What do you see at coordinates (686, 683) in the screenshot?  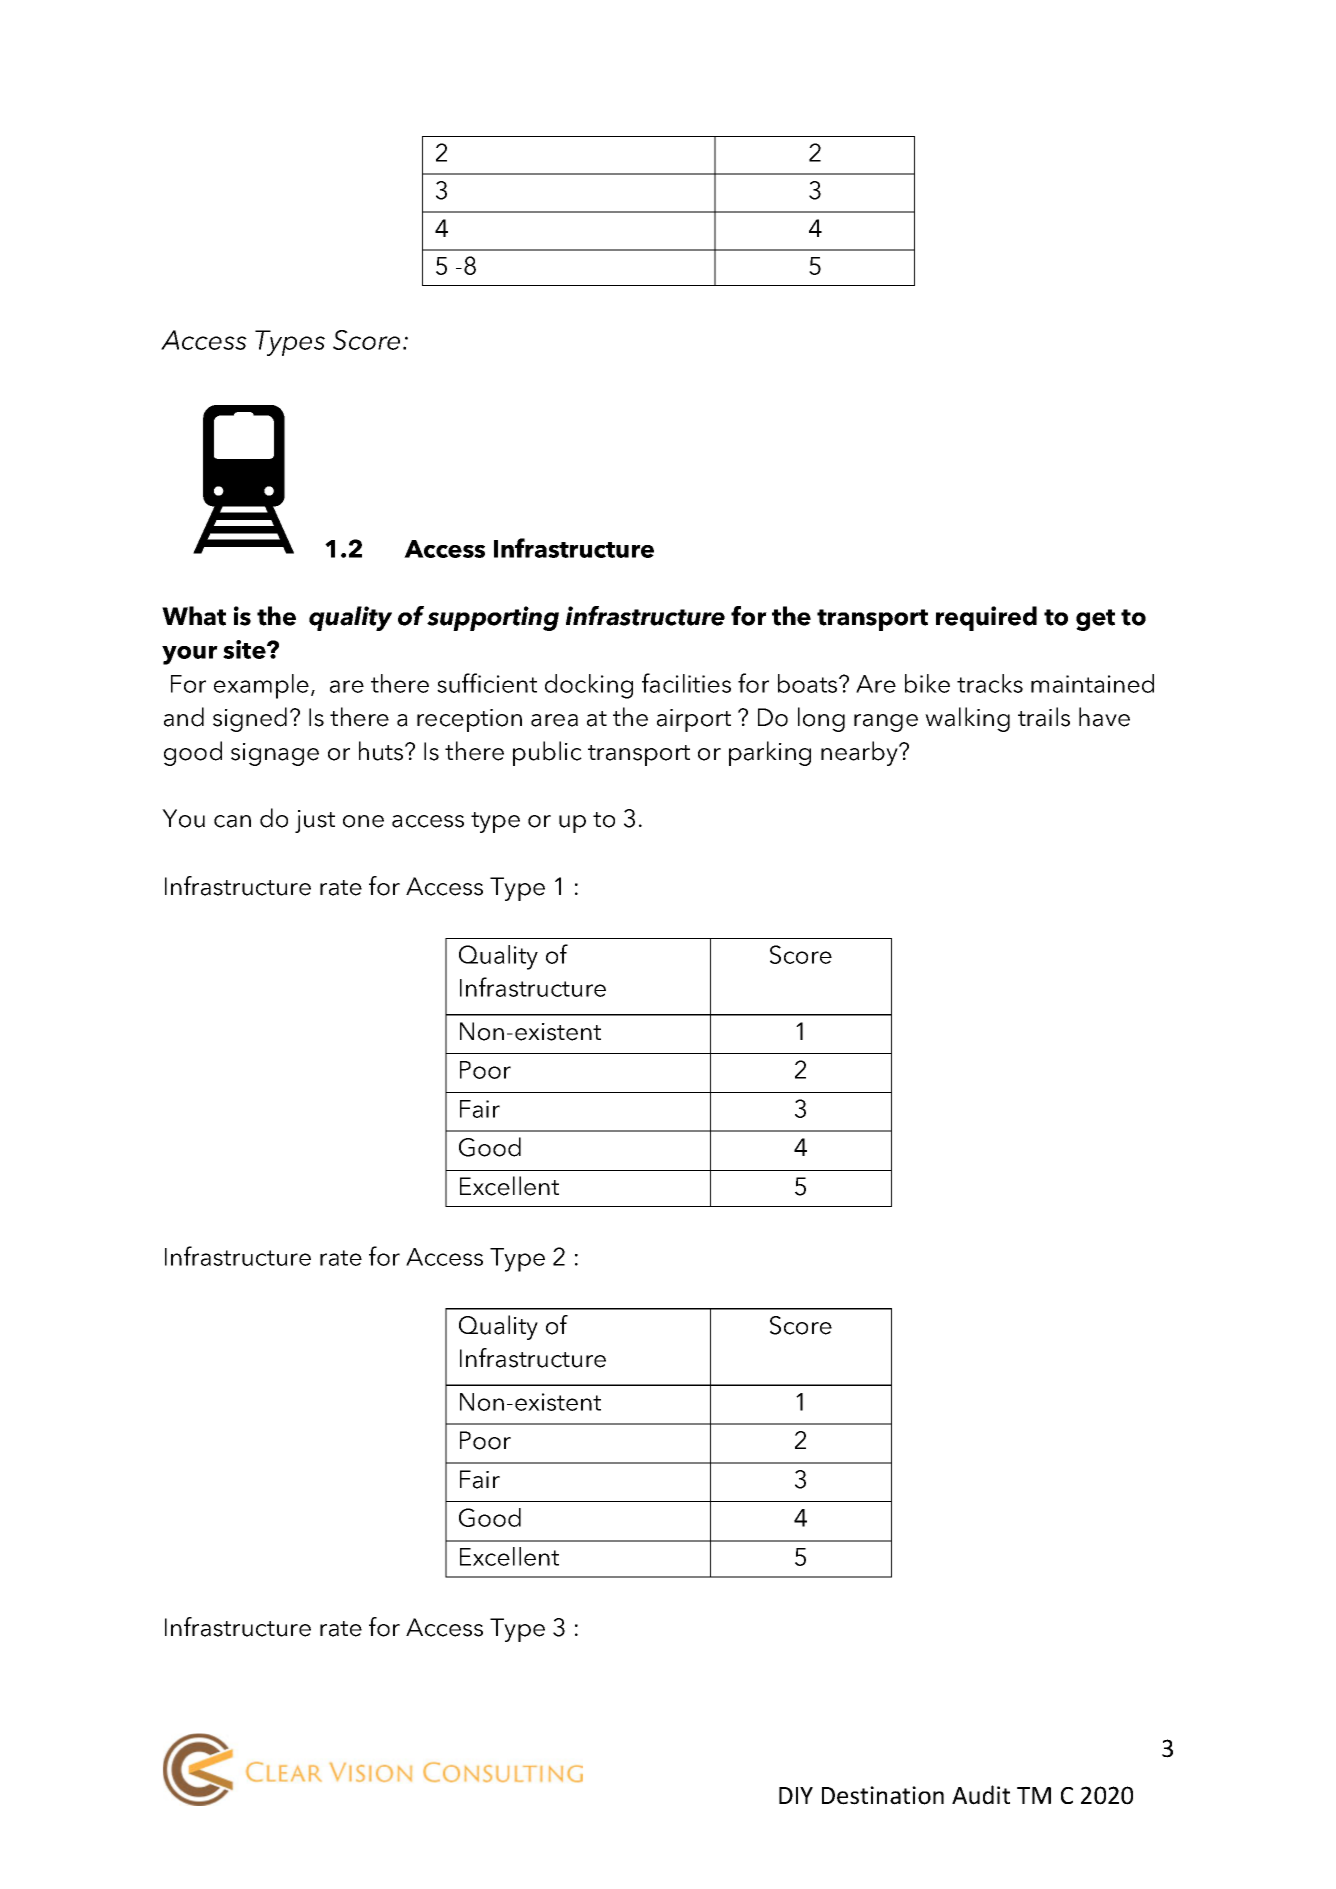 I see `facilities` at bounding box center [686, 683].
